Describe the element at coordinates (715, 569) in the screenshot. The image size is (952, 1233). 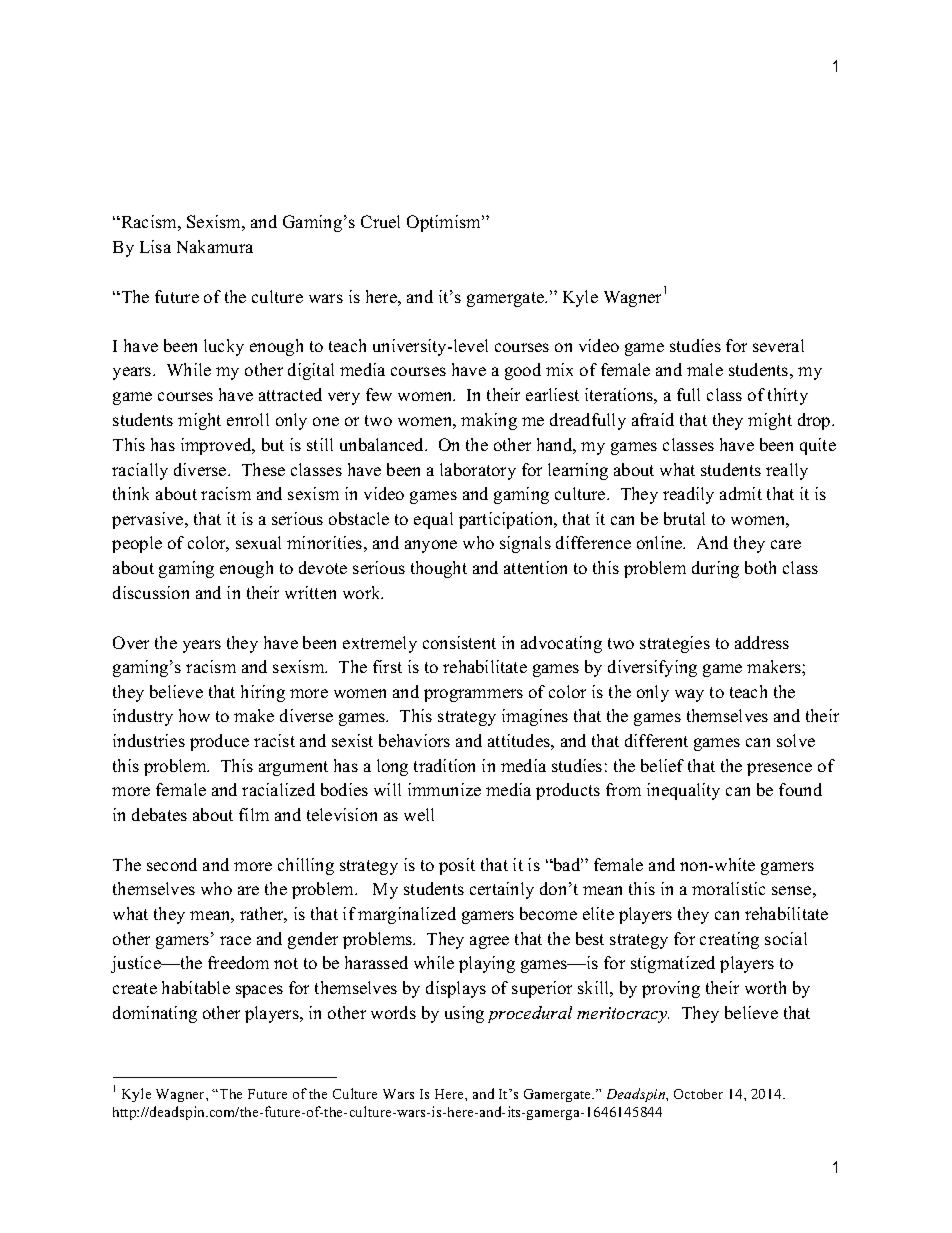
I see `during` at that location.
